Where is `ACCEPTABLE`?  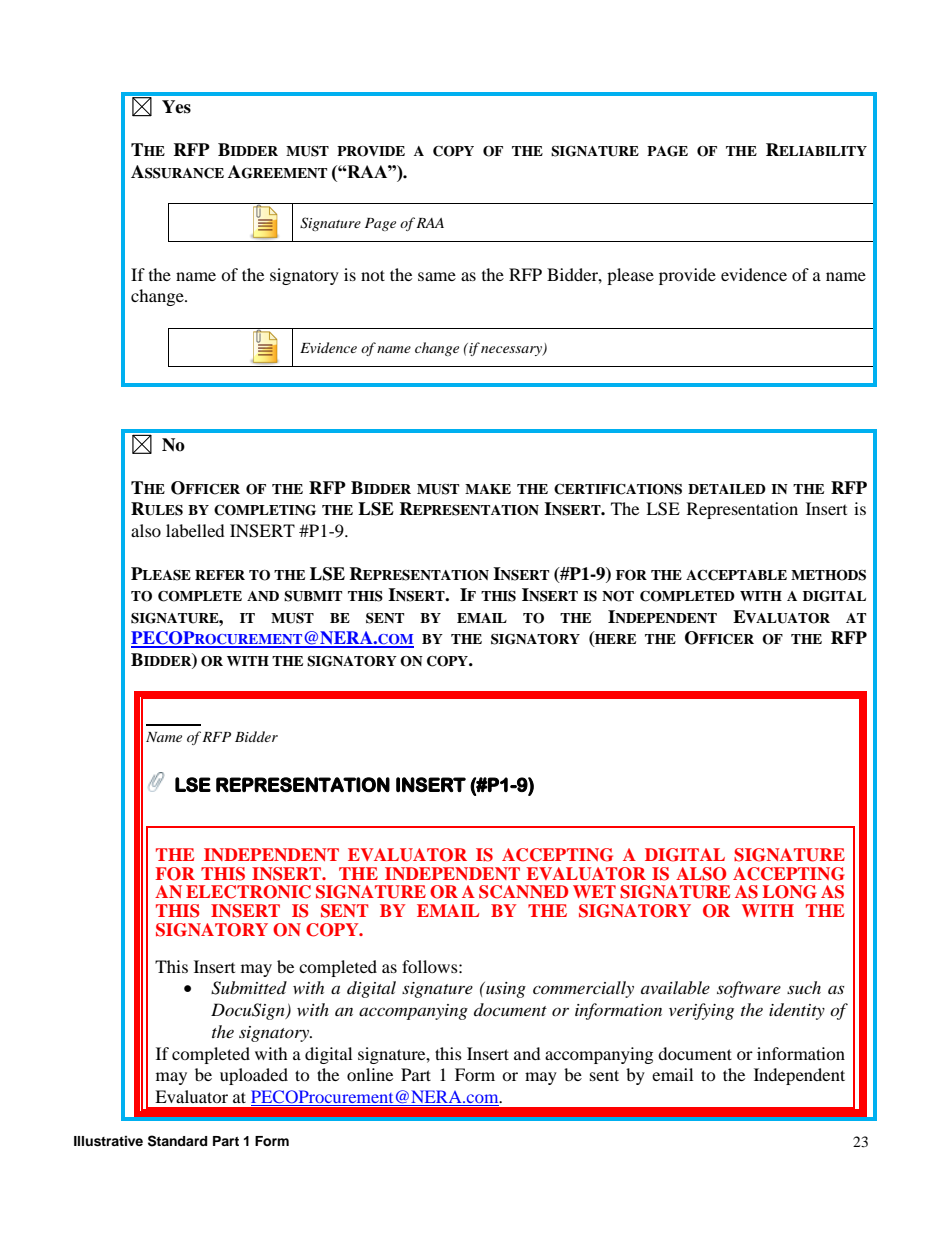
ACCEPTABLE is located at coordinates (736, 575).
